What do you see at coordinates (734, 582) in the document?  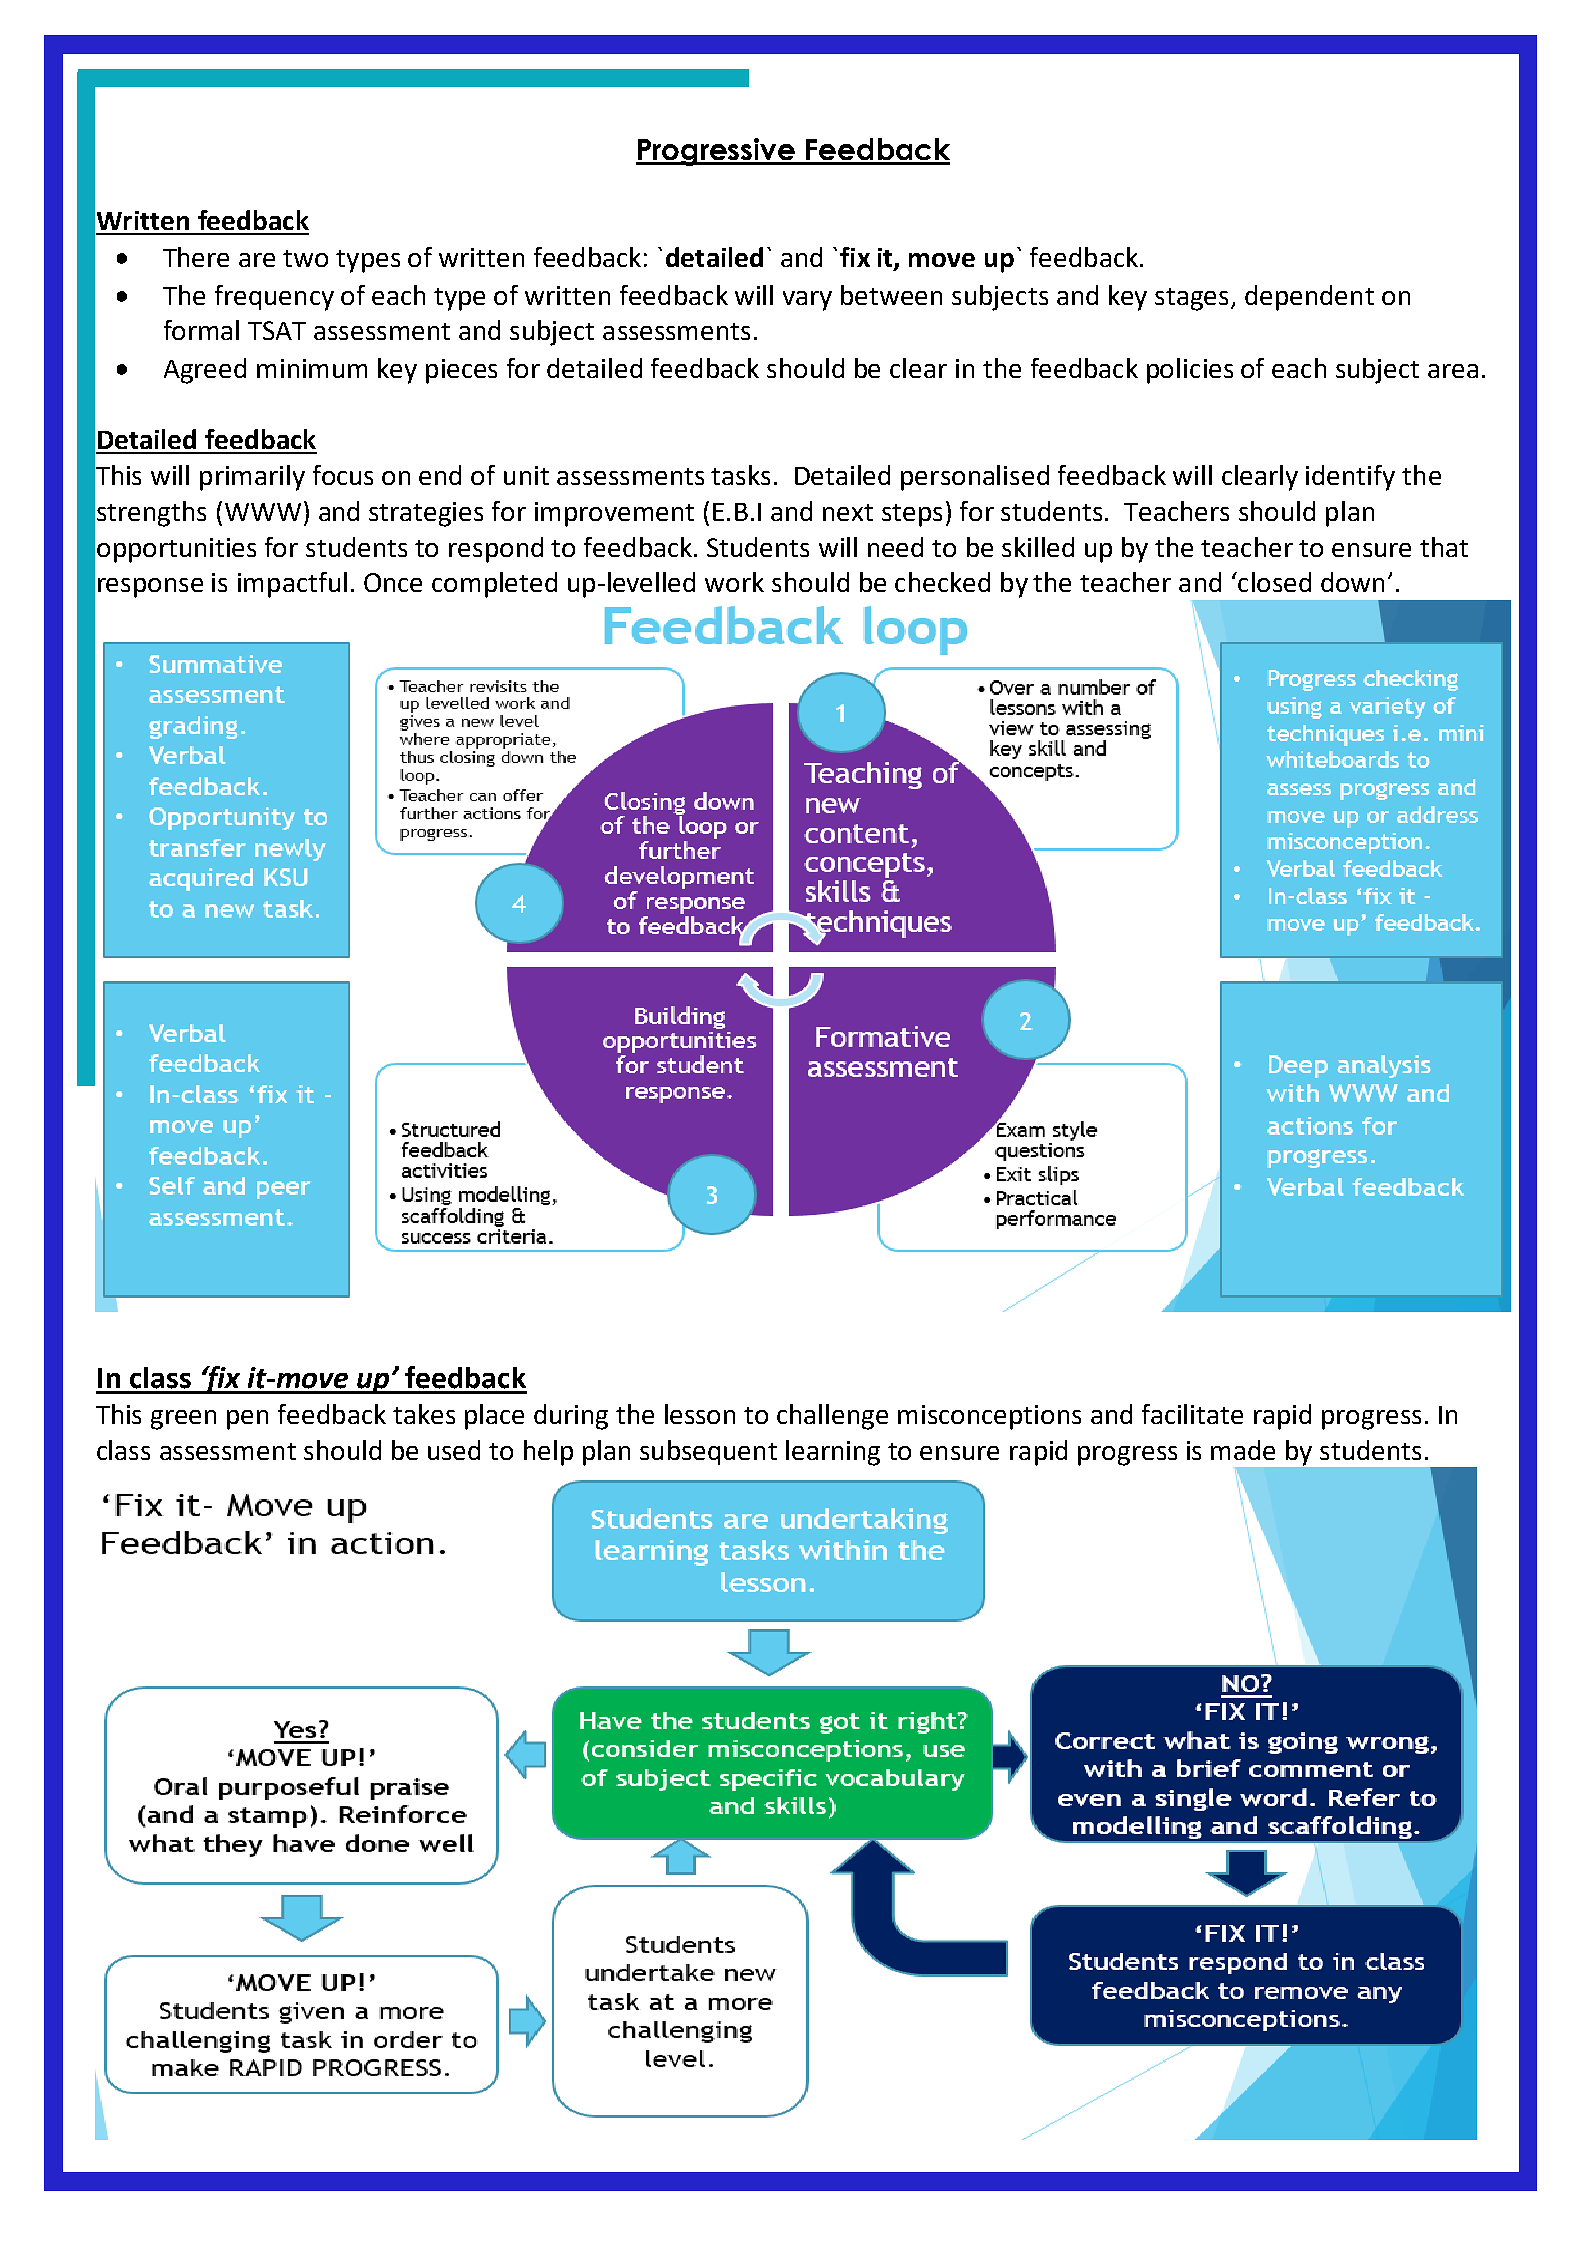 I see `work` at bounding box center [734, 582].
